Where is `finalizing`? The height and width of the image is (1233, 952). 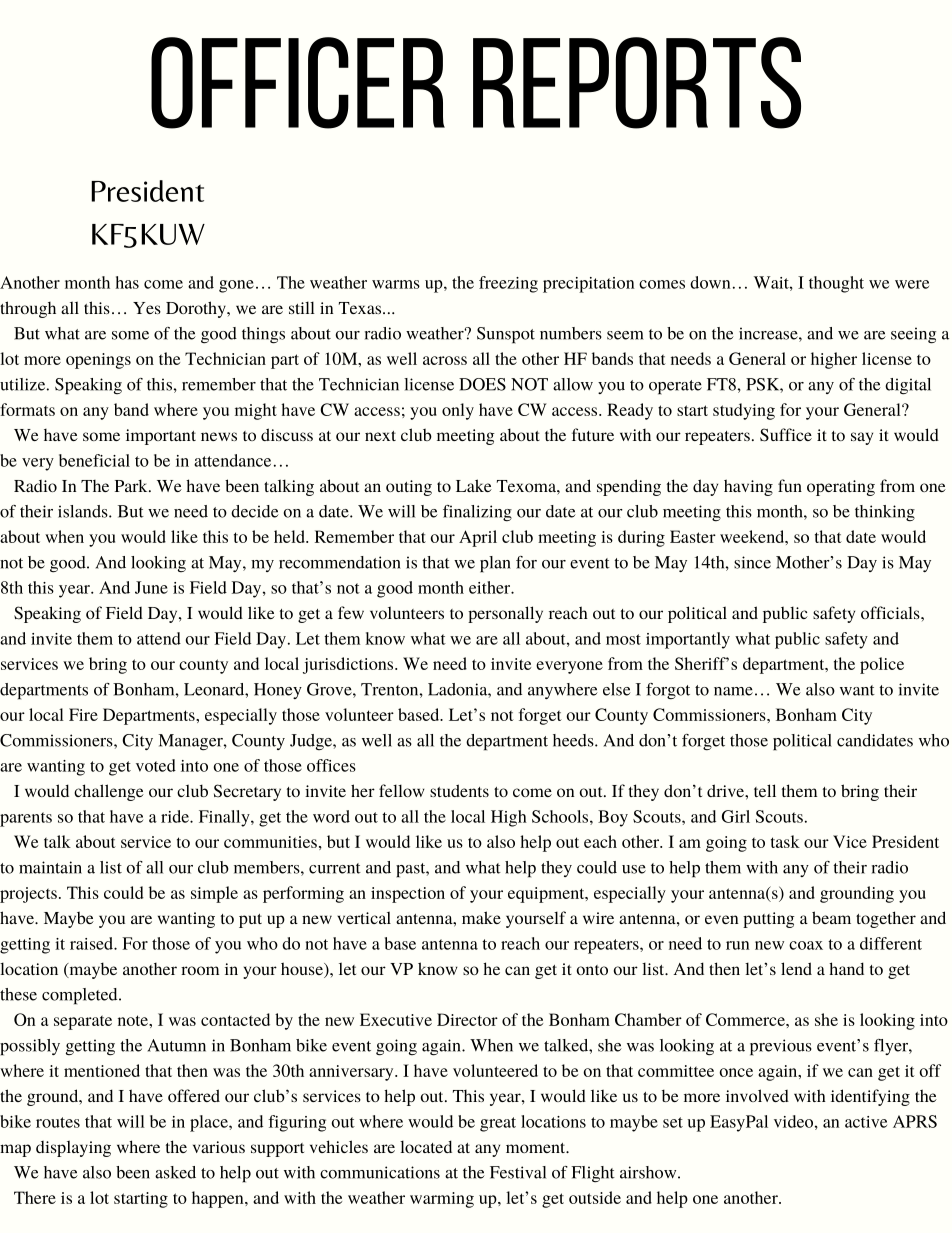
finalizing is located at coordinates (477, 513).
